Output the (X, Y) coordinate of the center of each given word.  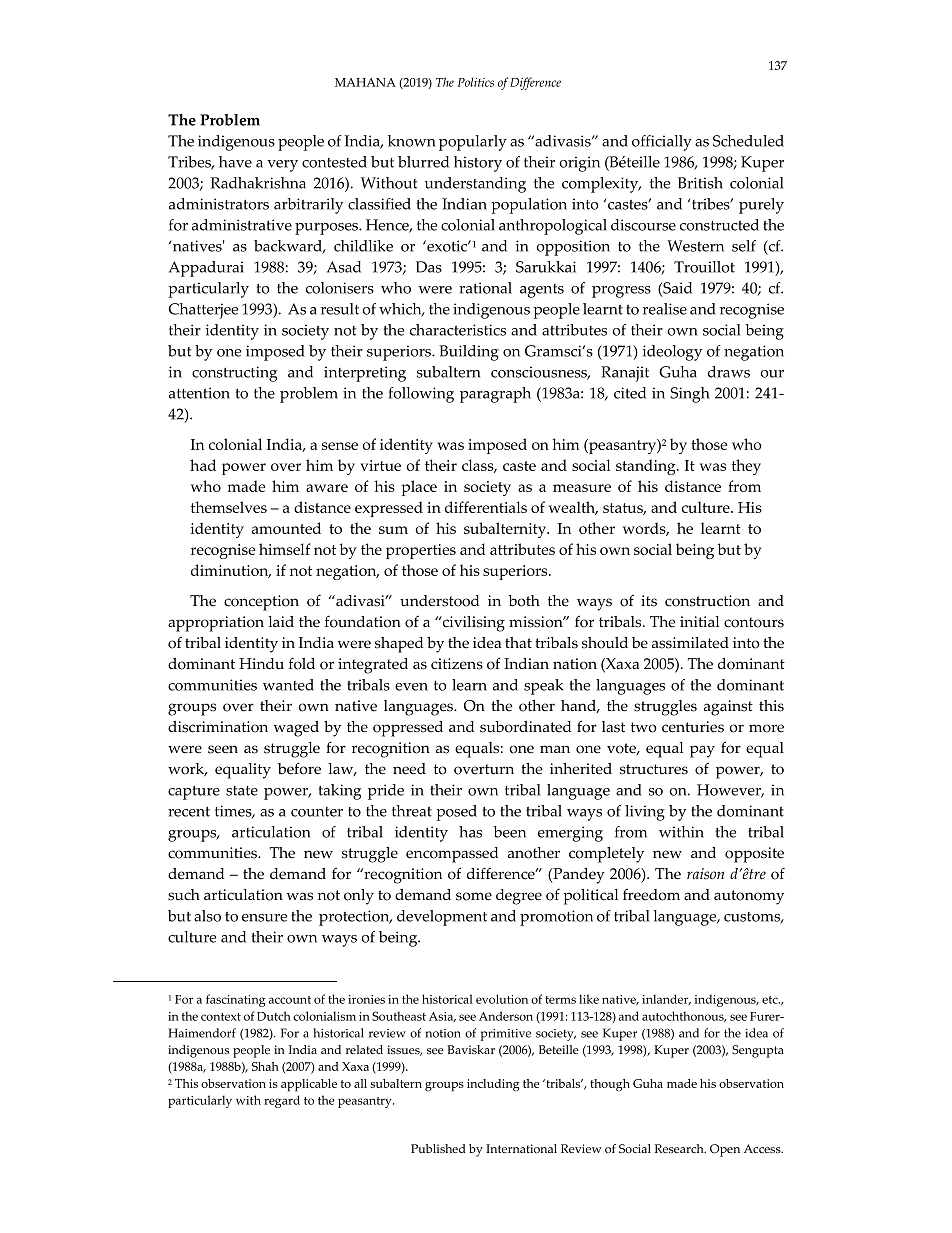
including (493, 1085)
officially (662, 143)
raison (705, 874)
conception (261, 603)
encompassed (452, 855)
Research (680, 1148)
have (235, 162)
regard (282, 1101)
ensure (264, 918)
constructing (234, 374)
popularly (473, 143)
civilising (473, 624)
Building (469, 353)
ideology (672, 353)
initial (699, 621)
